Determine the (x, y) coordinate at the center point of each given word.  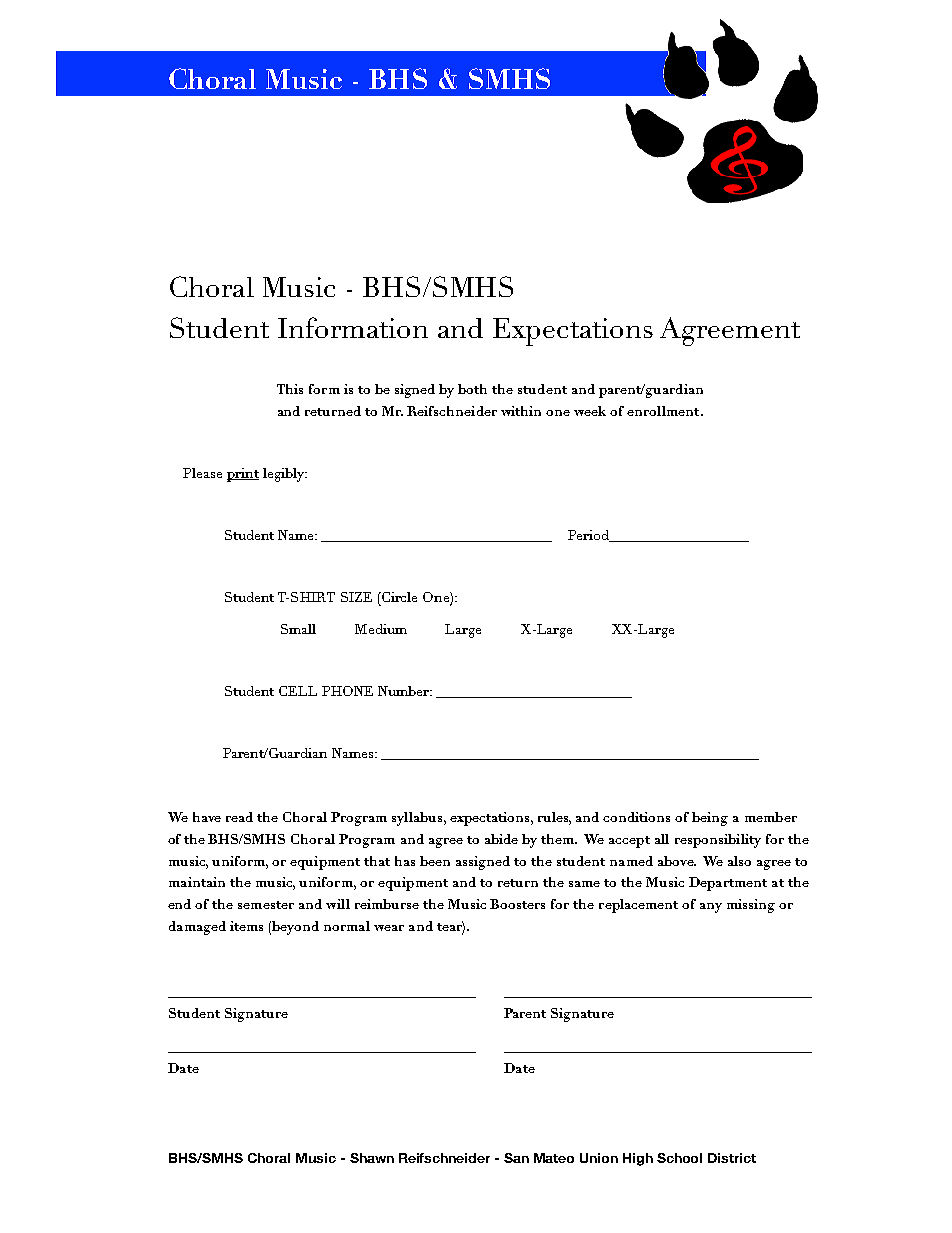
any (711, 908)
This (290, 389)
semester (266, 905)
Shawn (372, 1158)
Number (405, 691)
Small (298, 629)
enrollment (664, 411)
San (516, 1158)
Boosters (517, 904)
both (472, 389)
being (710, 819)
